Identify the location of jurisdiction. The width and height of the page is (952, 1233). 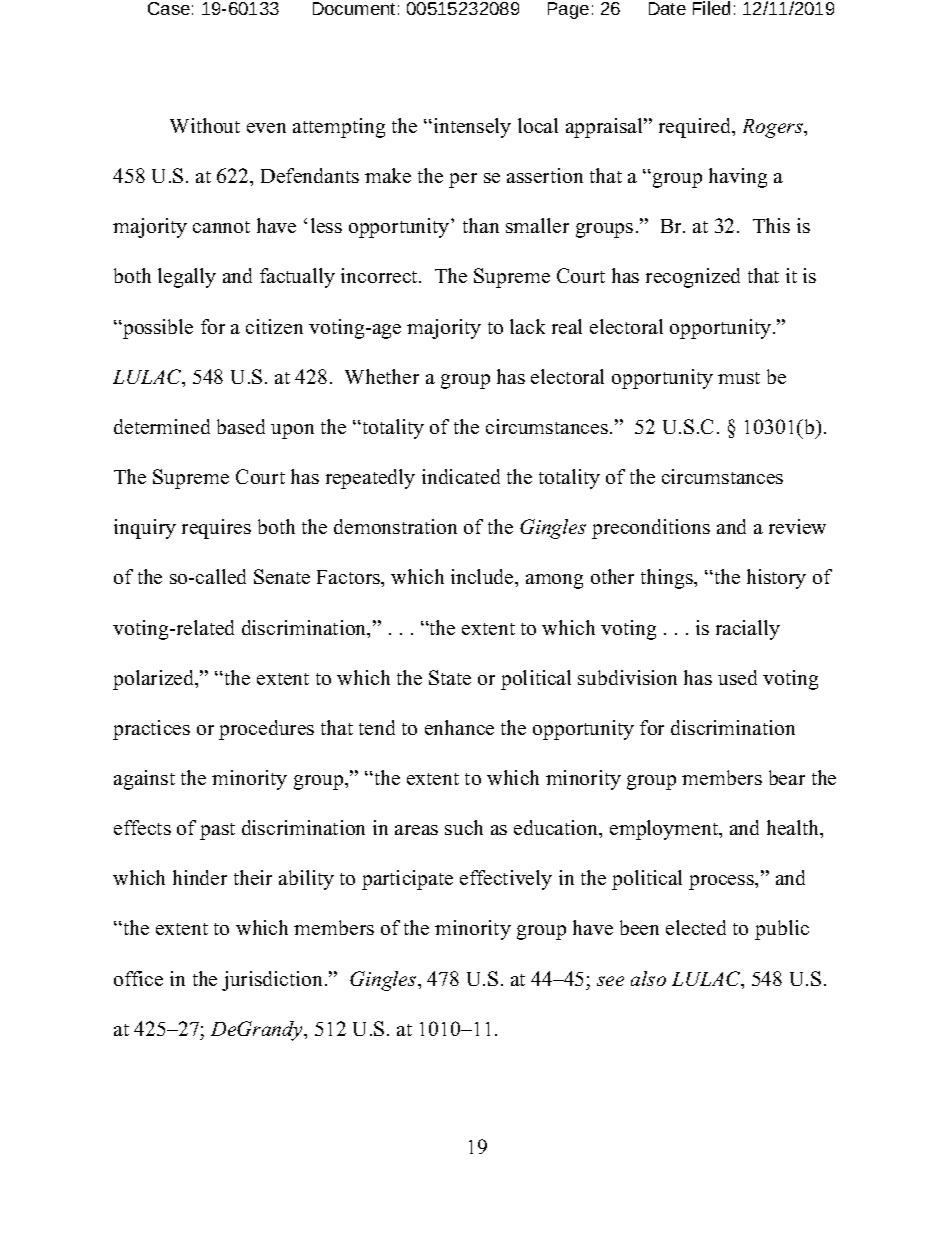
(272, 981).
